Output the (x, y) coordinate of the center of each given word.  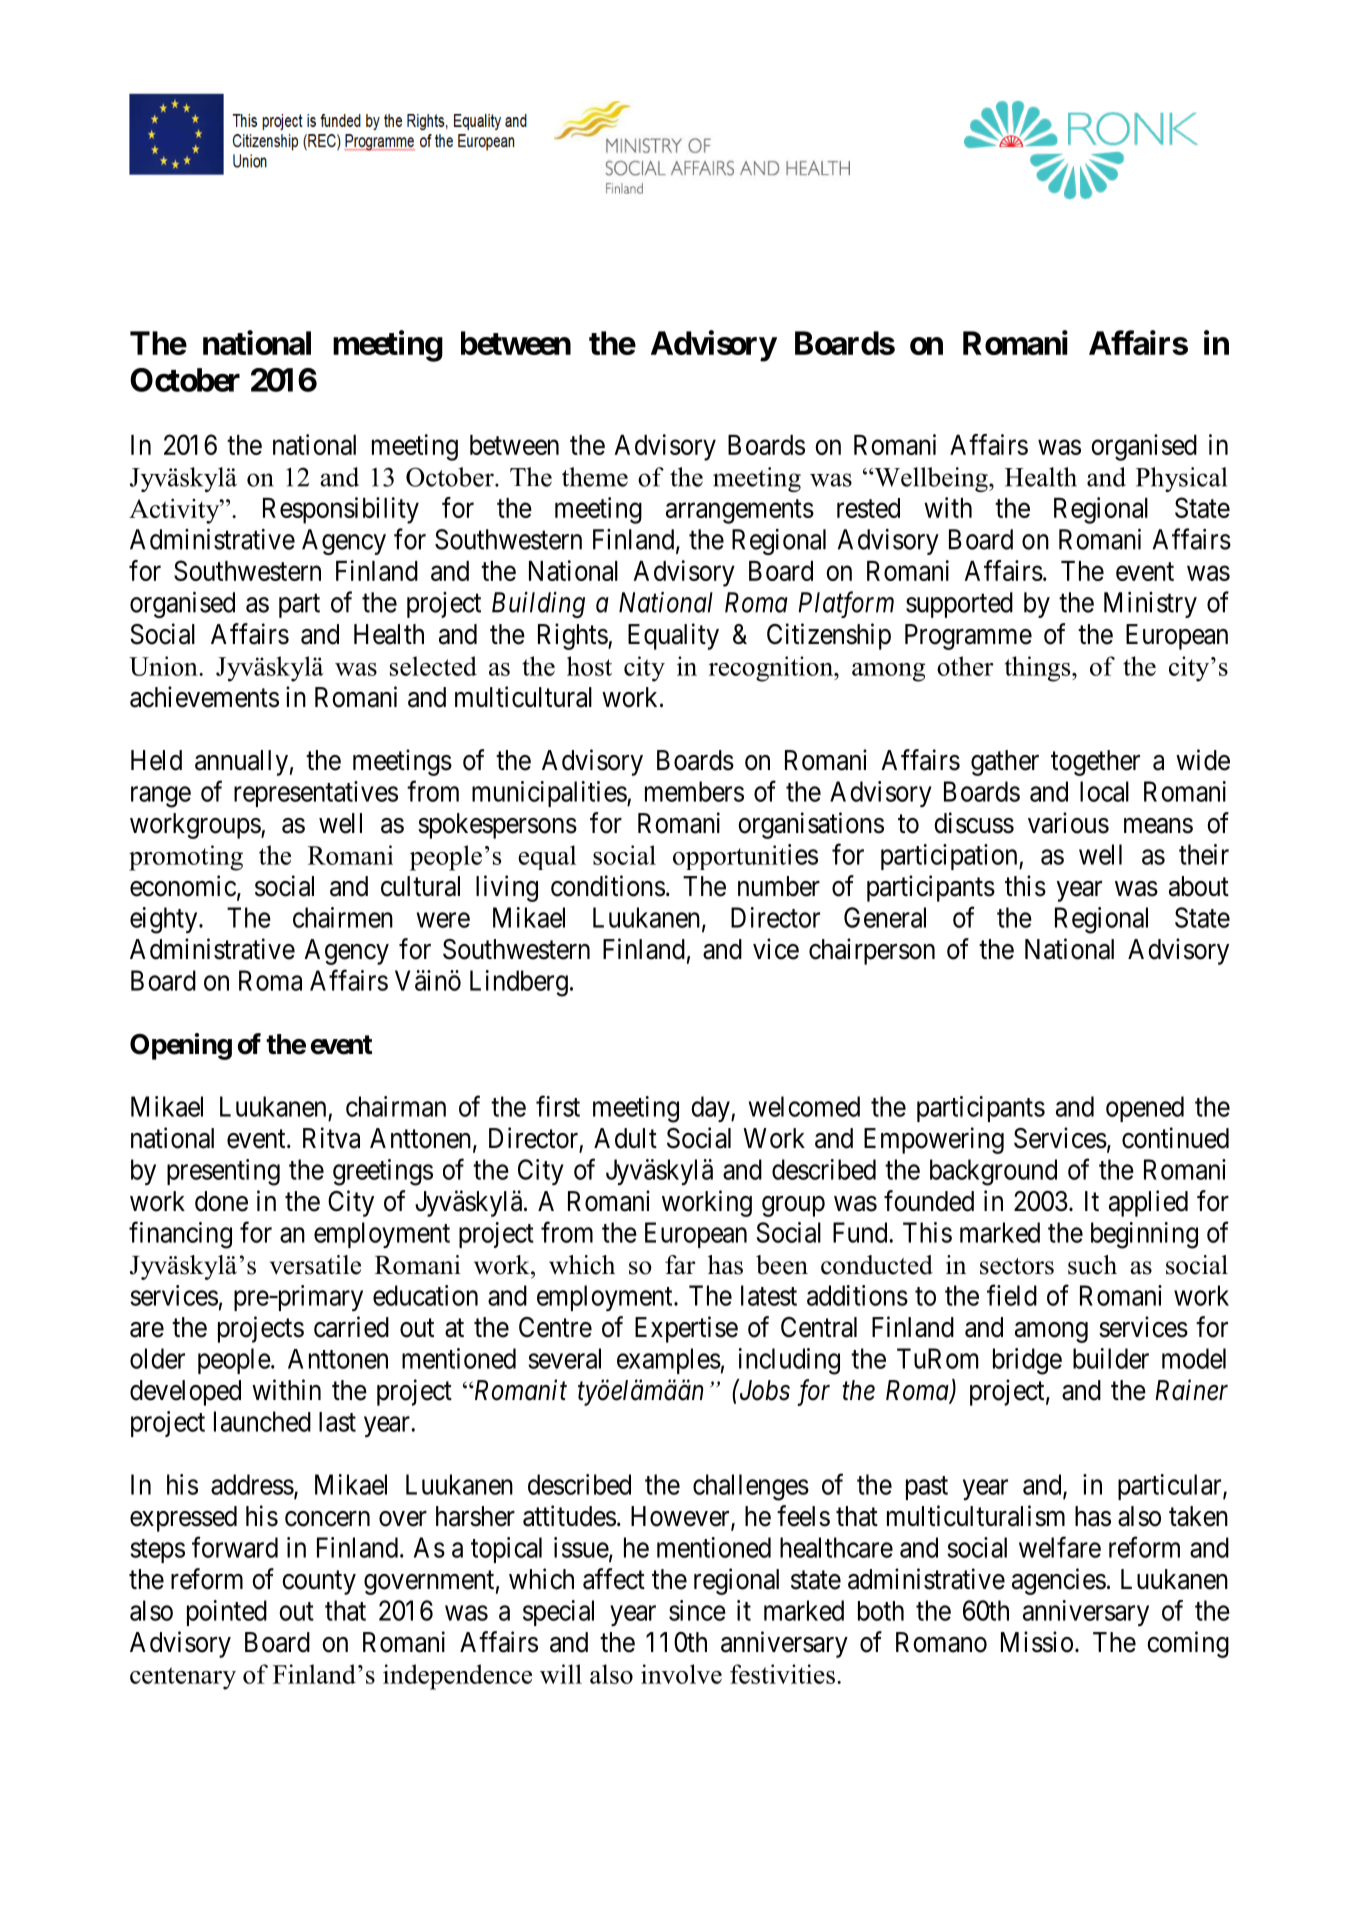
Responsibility (341, 510)
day (711, 1109)
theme (595, 477)
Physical (1181, 479)
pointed (227, 1613)
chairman (396, 1106)
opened (1145, 1109)
